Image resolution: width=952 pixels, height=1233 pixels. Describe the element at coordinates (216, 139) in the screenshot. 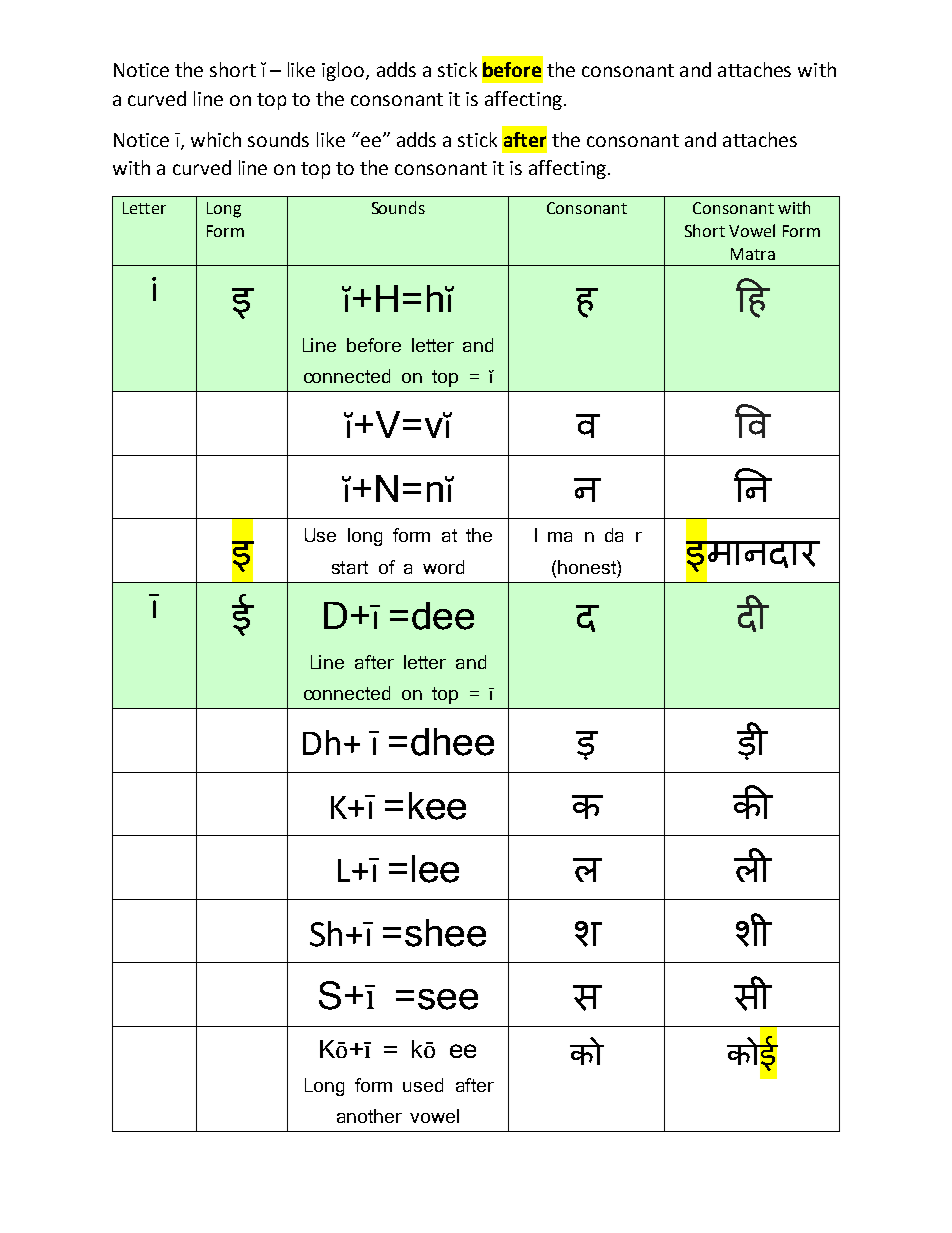

I see `which` at that location.
